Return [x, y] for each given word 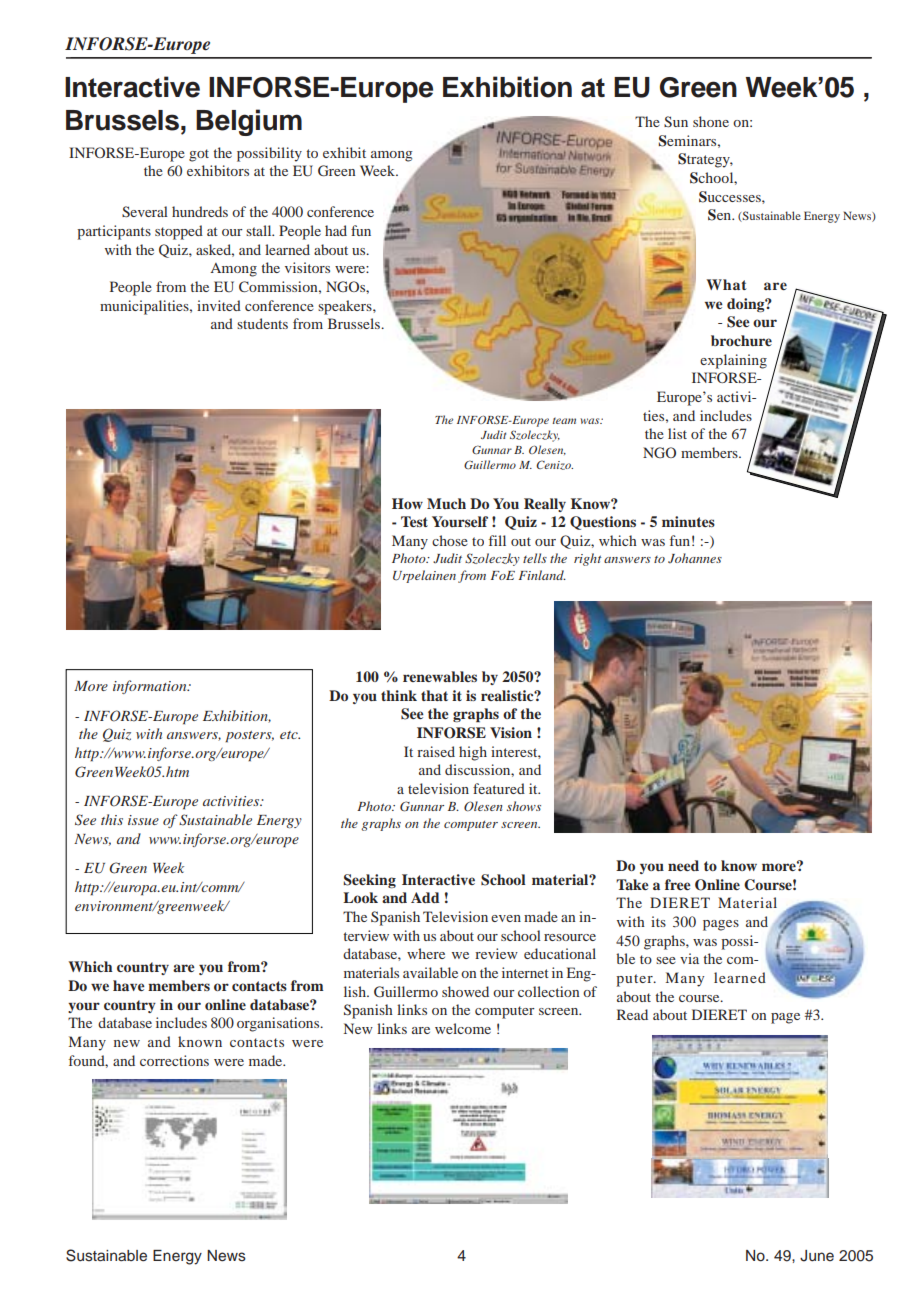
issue [143, 820]
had [336, 230]
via [689, 958]
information [151, 687]
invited [219, 305]
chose [450, 540]
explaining [733, 361]
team [564, 421]
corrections [174, 1060]
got [199, 155]
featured [499, 788]
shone [711, 121]
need [683, 865]
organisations [279, 1024]
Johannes [695, 558]
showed [465, 991]
